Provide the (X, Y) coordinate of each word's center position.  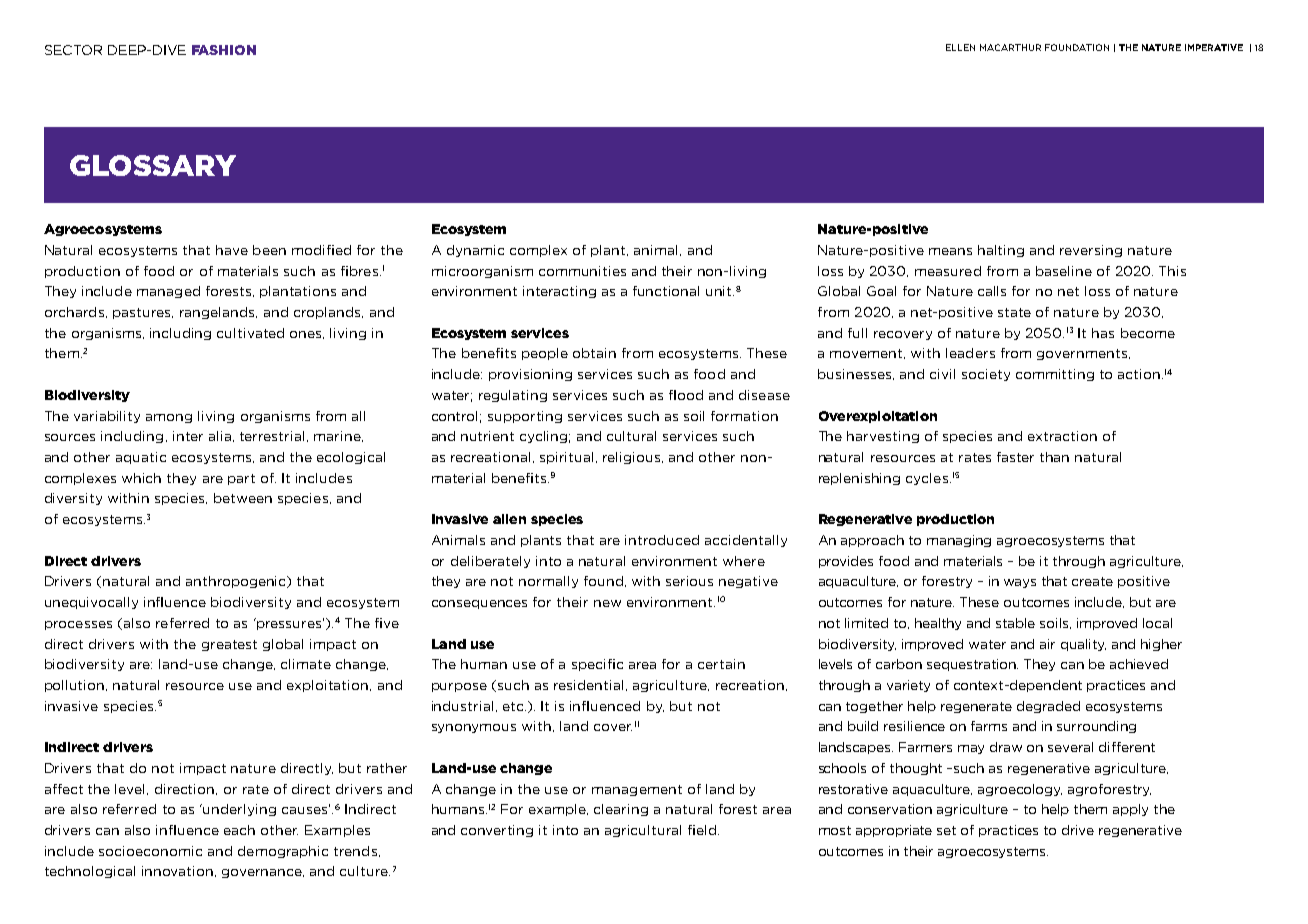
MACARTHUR (1010, 47)
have (232, 250)
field (702, 830)
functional (666, 291)
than (1054, 457)
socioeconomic (150, 851)
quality (1083, 645)
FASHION (224, 50)
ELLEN (960, 47)
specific (597, 665)
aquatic (141, 458)
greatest (229, 645)
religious (633, 458)
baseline (1064, 271)
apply (1130, 810)
